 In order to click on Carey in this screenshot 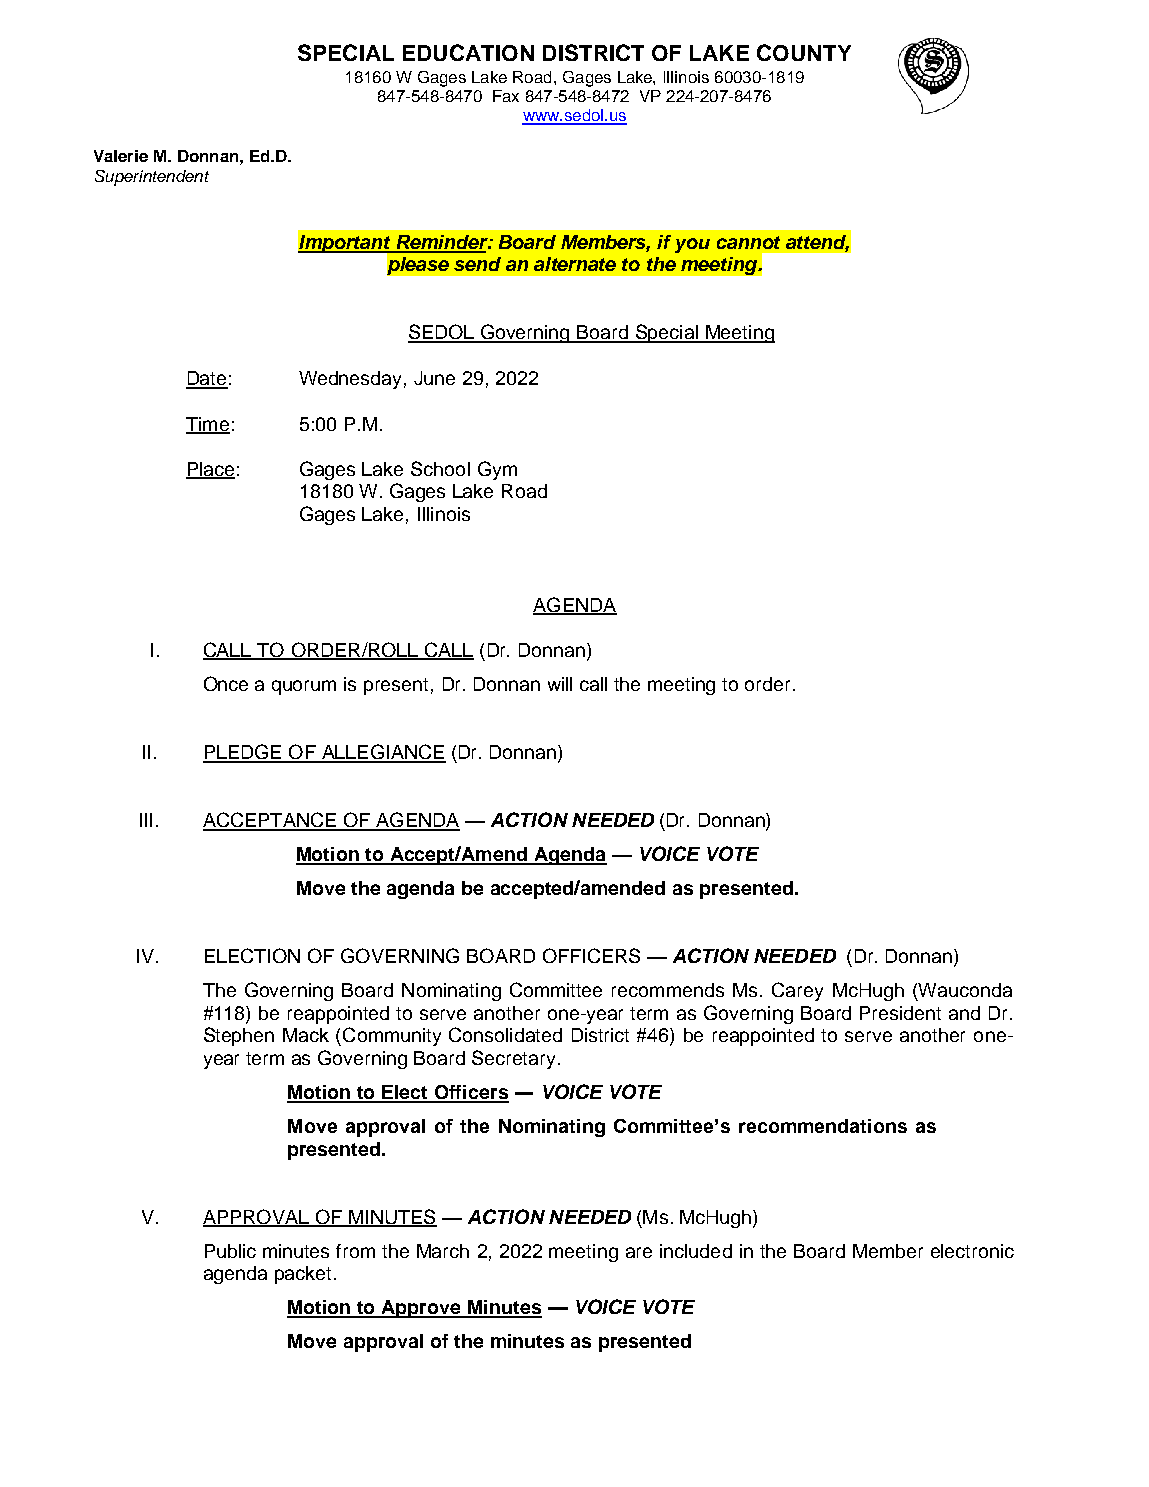, I will do `click(797, 991)`.
